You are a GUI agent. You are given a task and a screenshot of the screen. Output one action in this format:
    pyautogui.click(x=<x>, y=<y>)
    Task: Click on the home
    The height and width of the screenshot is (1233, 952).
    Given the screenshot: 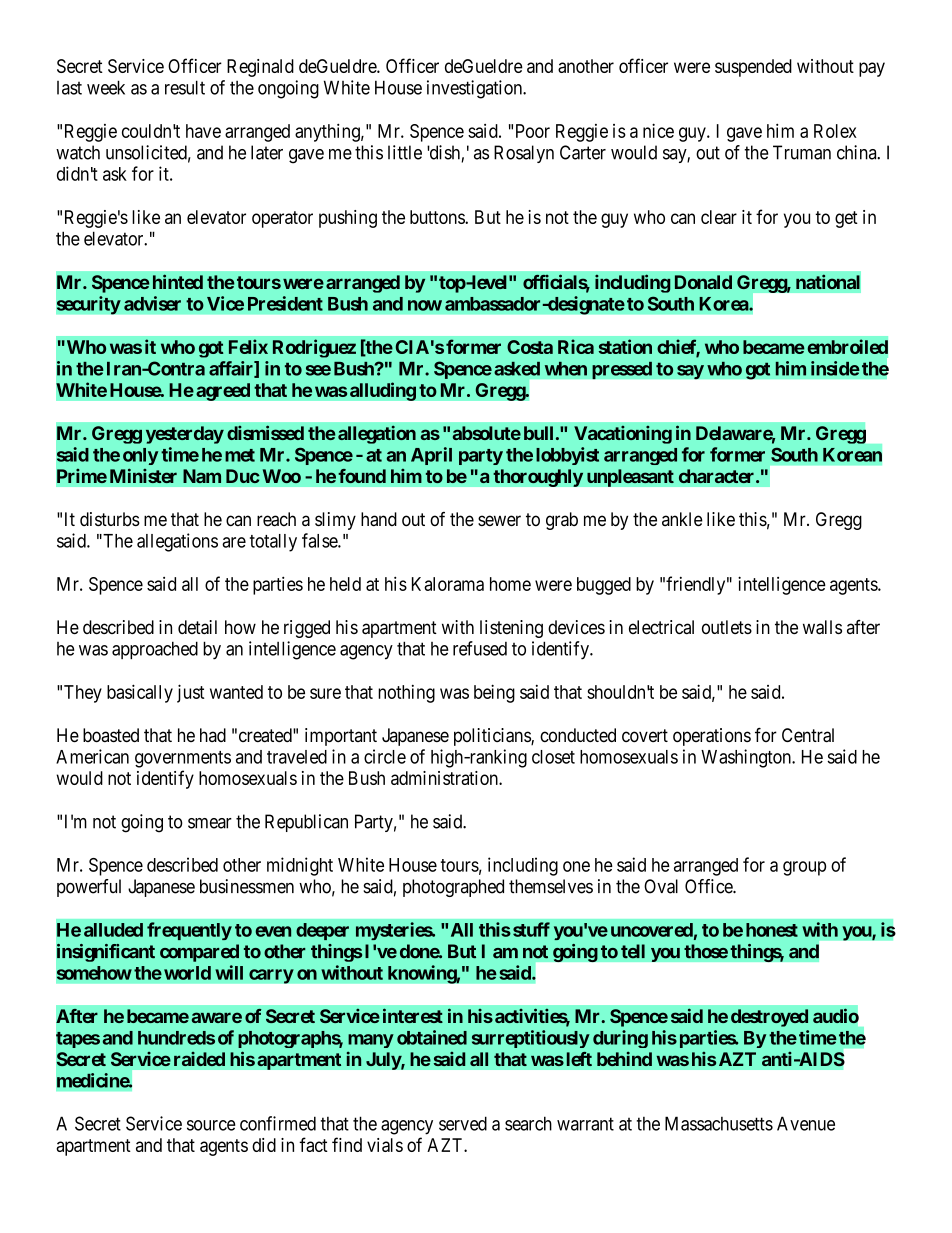 What is the action you would take?
    pyautogui.click(x=510, y=584)
